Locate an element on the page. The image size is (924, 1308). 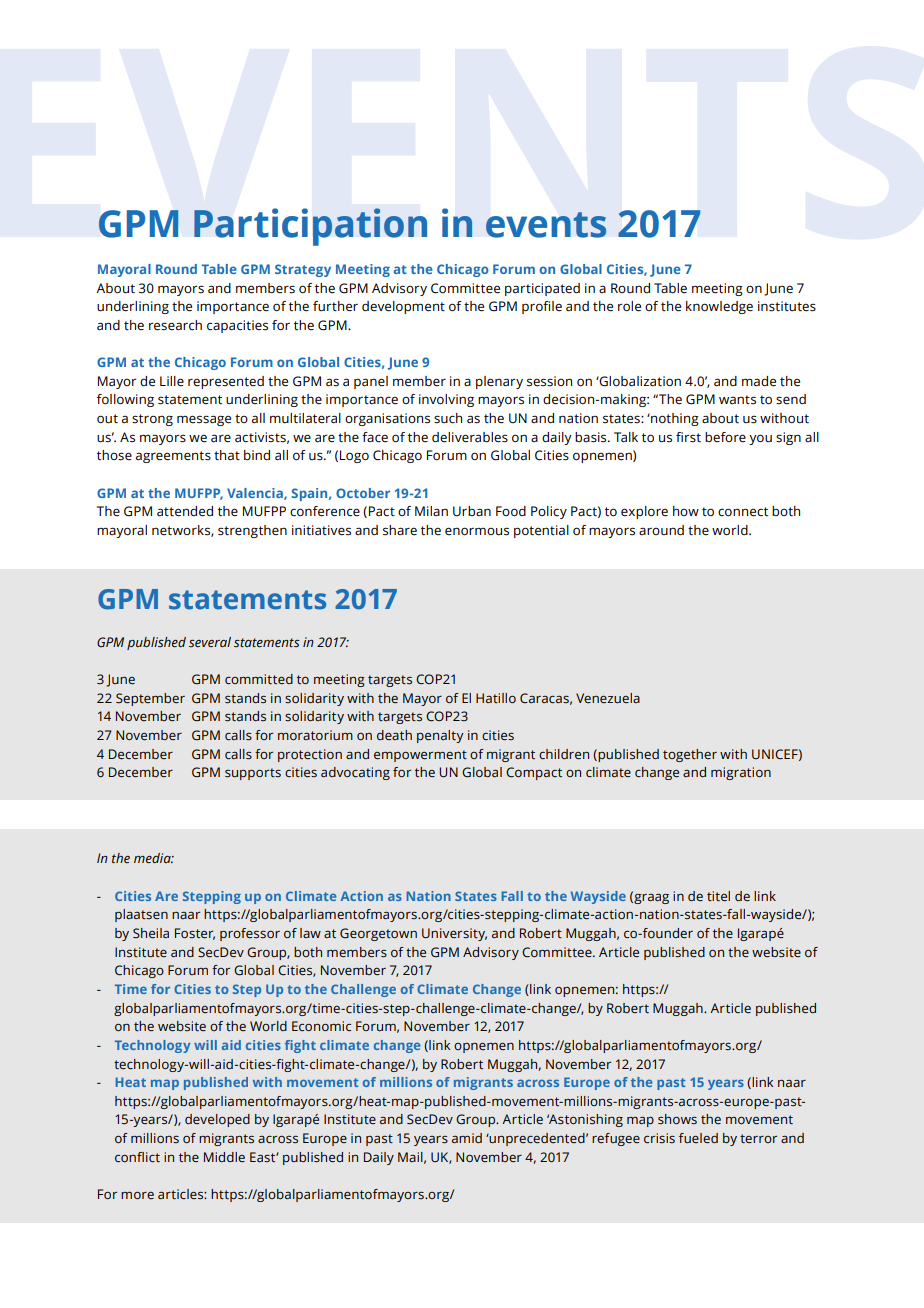
connect is located at coordinates (743, 512).
